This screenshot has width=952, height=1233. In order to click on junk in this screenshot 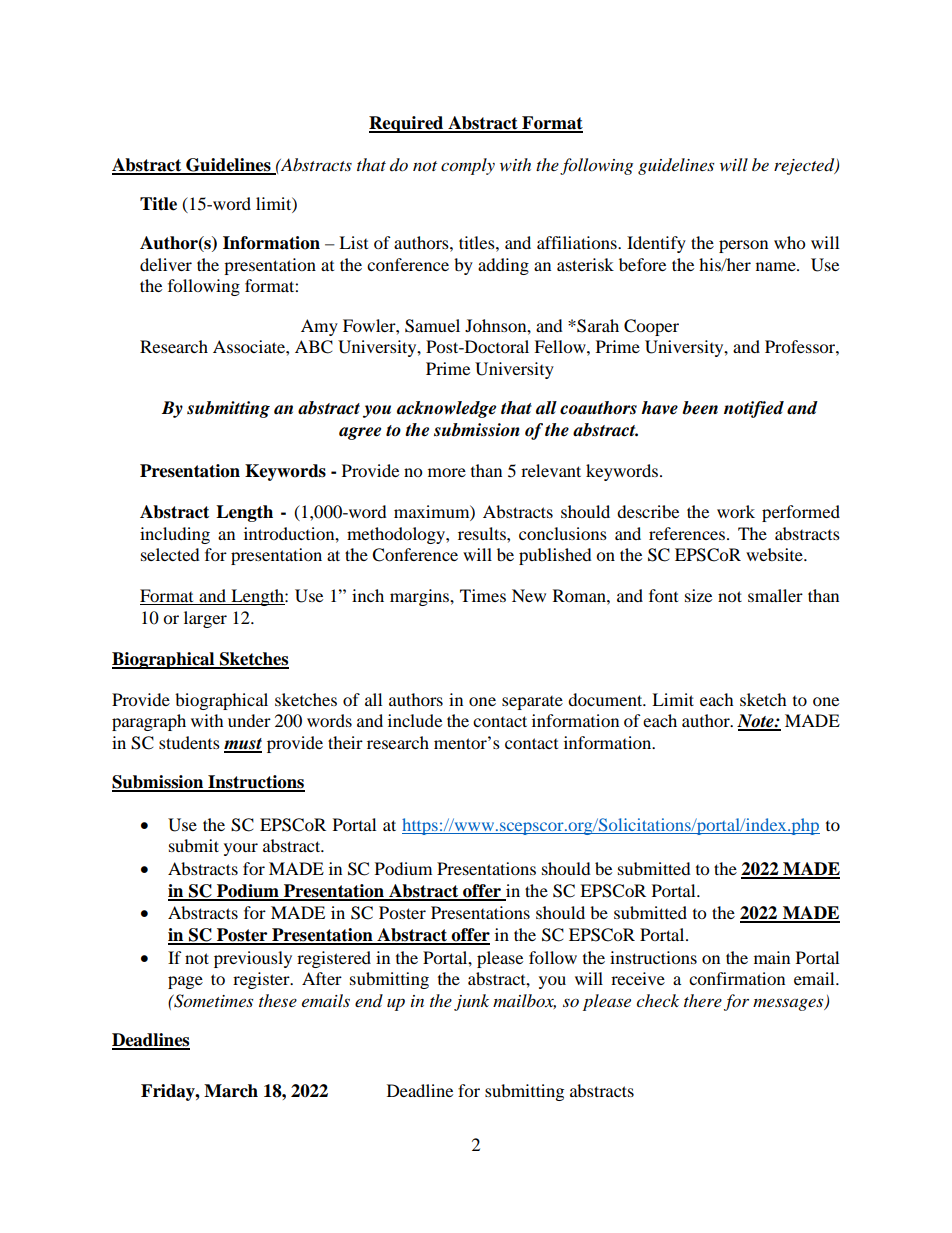, I will do `click(471, 1002)`.
